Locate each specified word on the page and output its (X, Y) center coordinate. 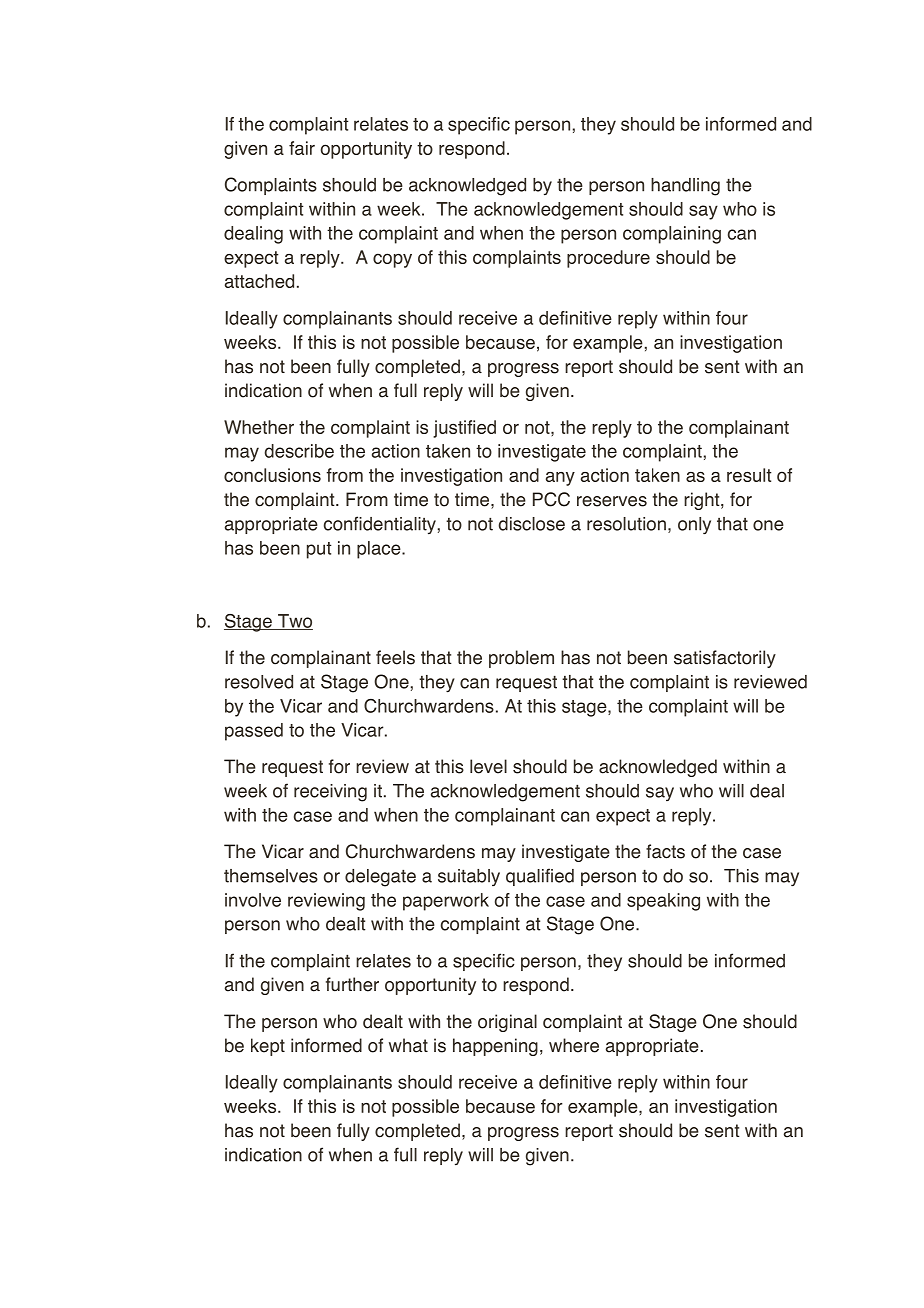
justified (464, 429)
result (749, 475)
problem (521, 659)
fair (302, 148)
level (488, 766)
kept (268, 1047)
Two (294, 622)
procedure (608, 259)
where (574, 1045)
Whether (259, 427)
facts (665, 851)
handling (685, 187)
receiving (330, 793)
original (507, 1023)
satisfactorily (725, 659)
